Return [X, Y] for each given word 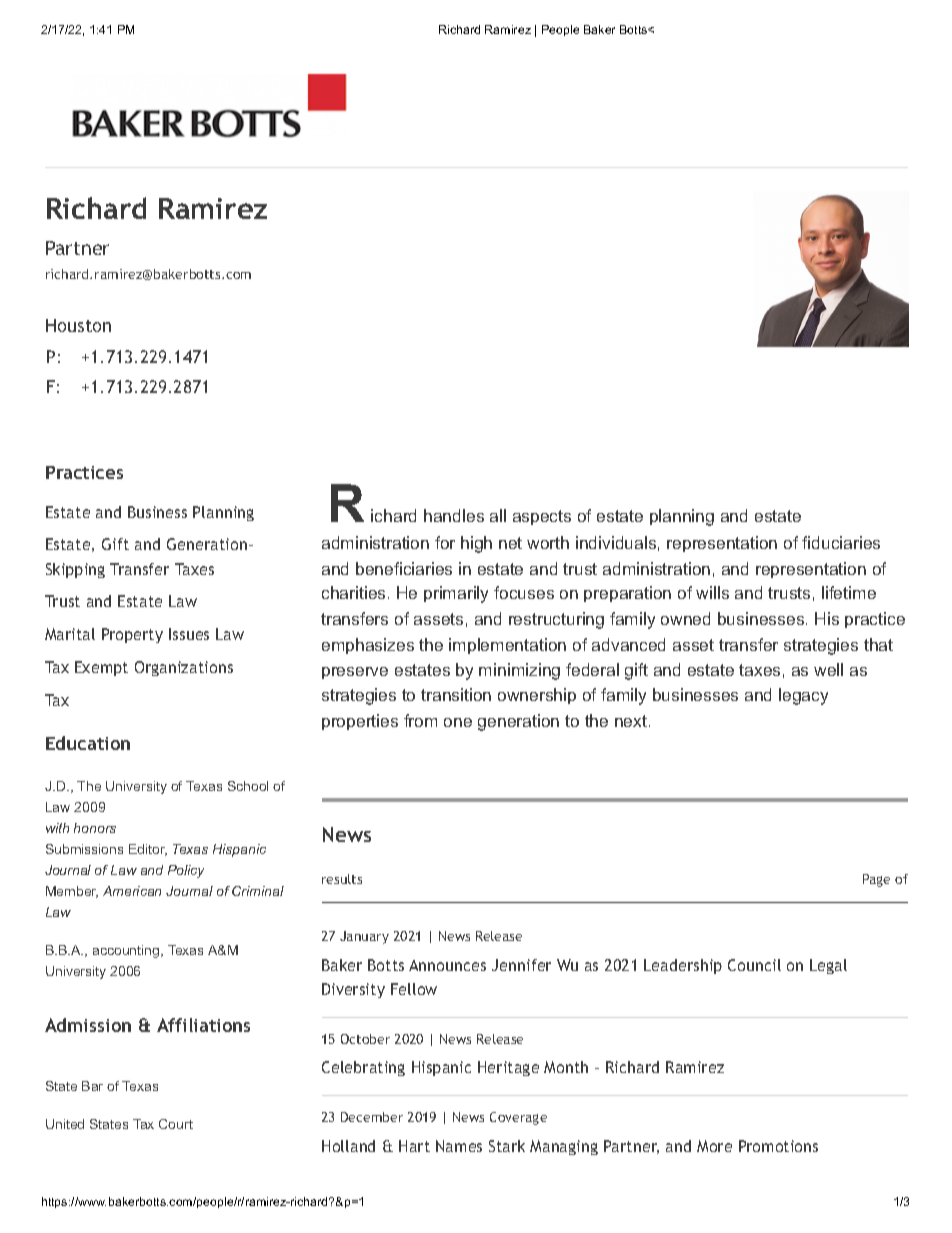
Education [88, 743]
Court [176, 1124]
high [476, 544]
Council [754, 965]
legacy [803, 696]
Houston [78, 325]
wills [712, 592]
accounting [127, 951]
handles [454, 515]
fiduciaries [841, 542]
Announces [447, 965]
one [458, 722]
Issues [189, 634]
